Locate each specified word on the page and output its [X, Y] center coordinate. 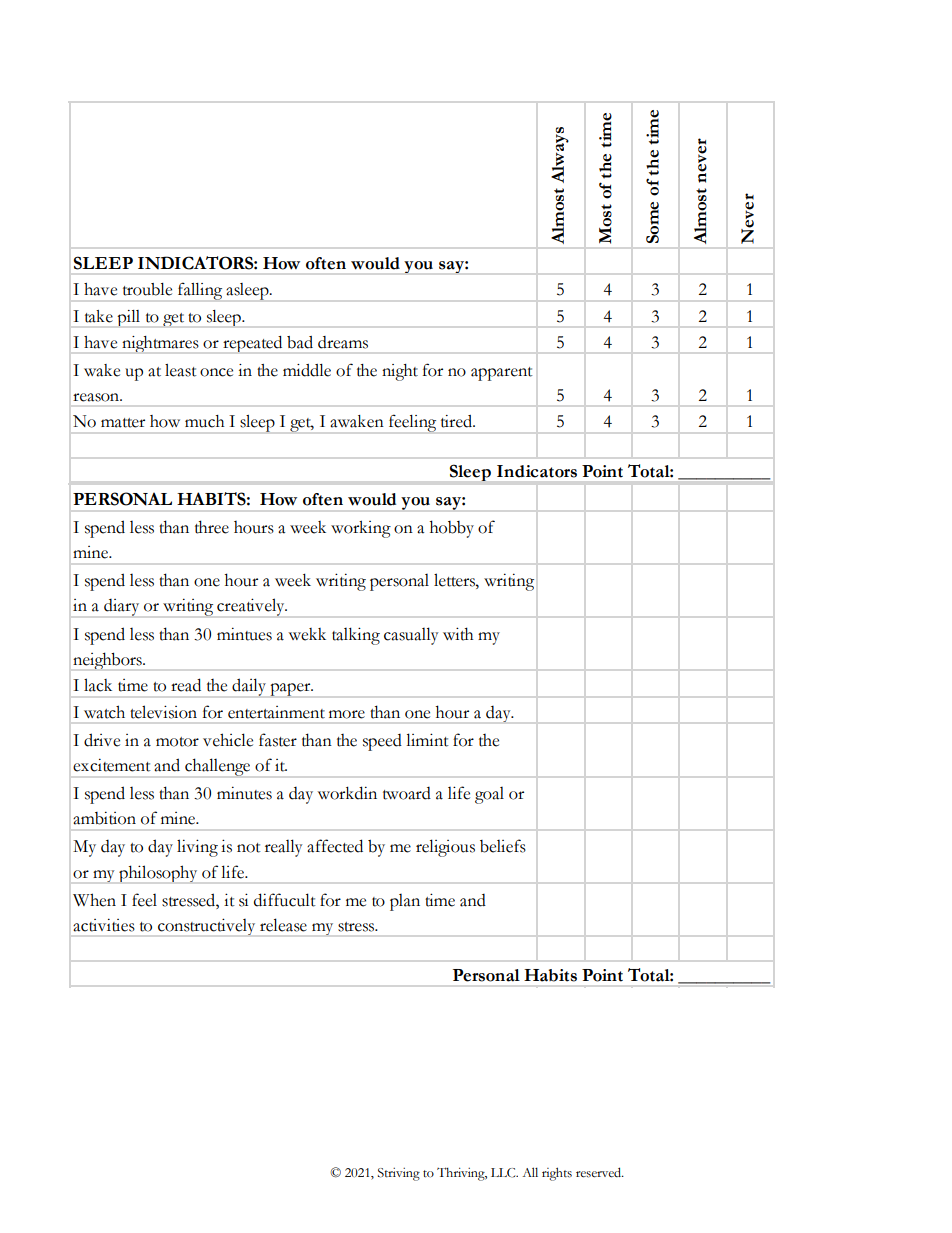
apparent [502, 374]
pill [128, 318]
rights [557, 1174]
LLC [504, 1173]
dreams [343, 342]
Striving [399, 1174]
